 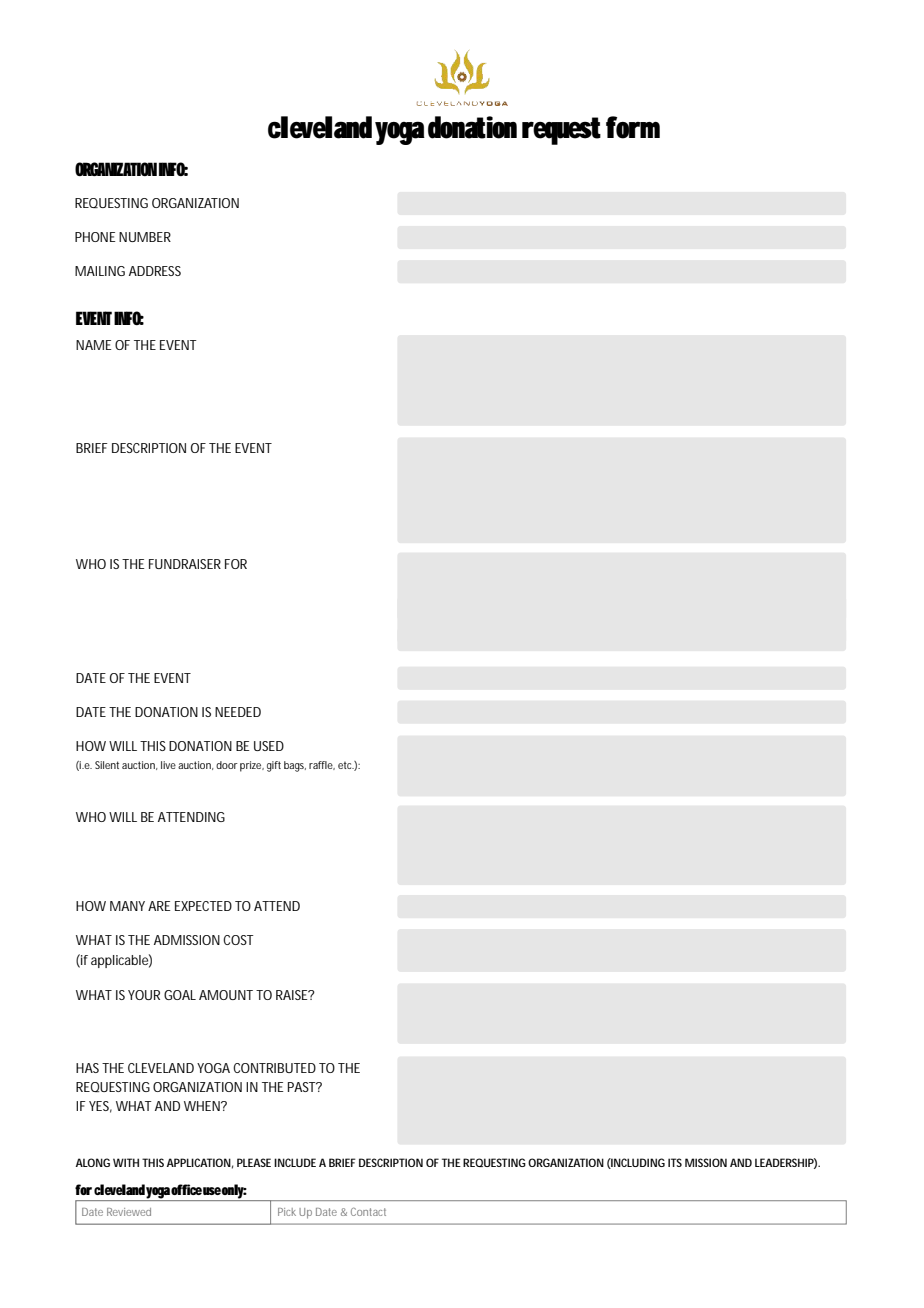 What do you see at coordinates (269, 746) in the screenshot?
I see `USED` at bounding box center [269, 746].
